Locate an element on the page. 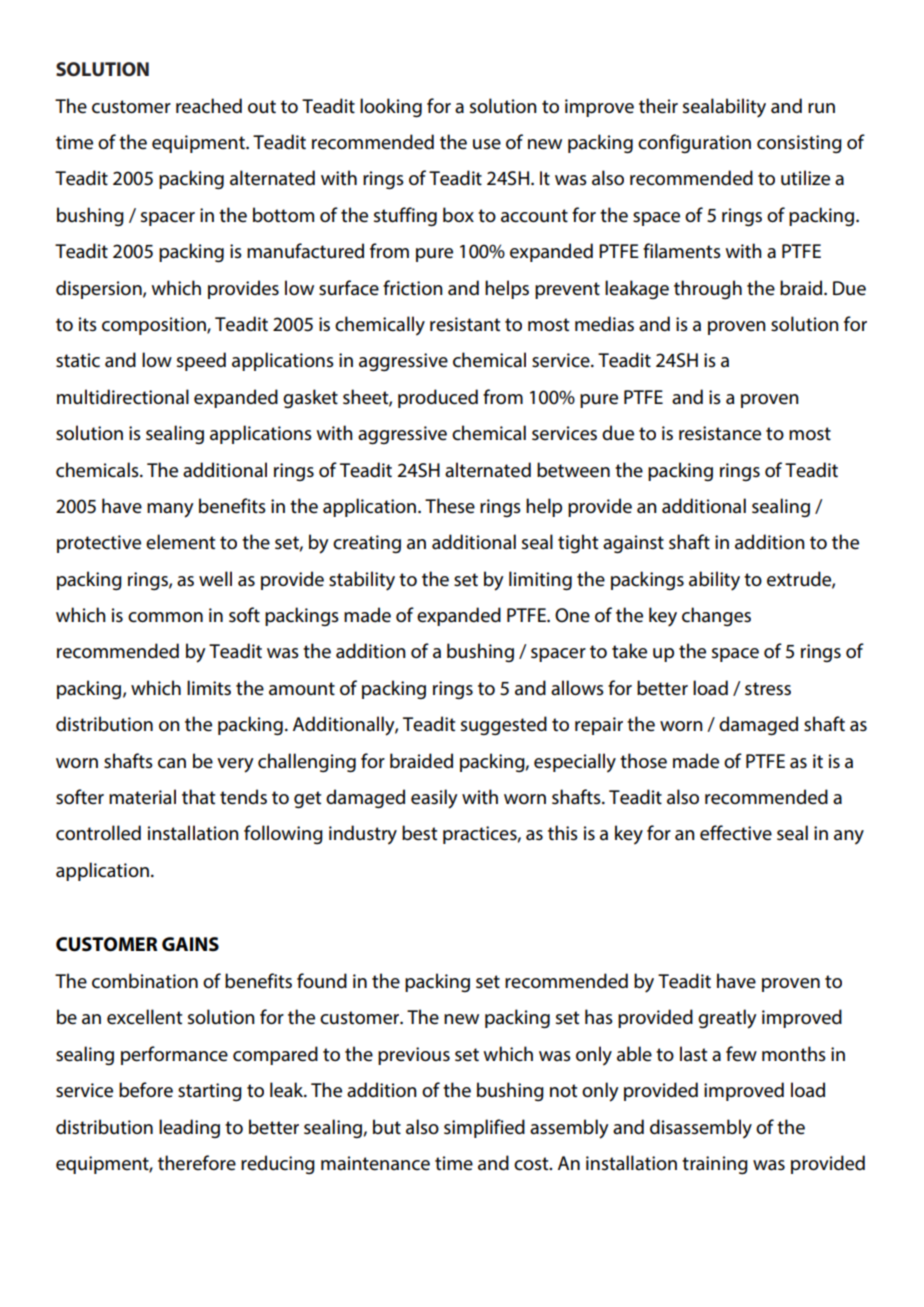  configuration is located at coordinates (694, 143).
